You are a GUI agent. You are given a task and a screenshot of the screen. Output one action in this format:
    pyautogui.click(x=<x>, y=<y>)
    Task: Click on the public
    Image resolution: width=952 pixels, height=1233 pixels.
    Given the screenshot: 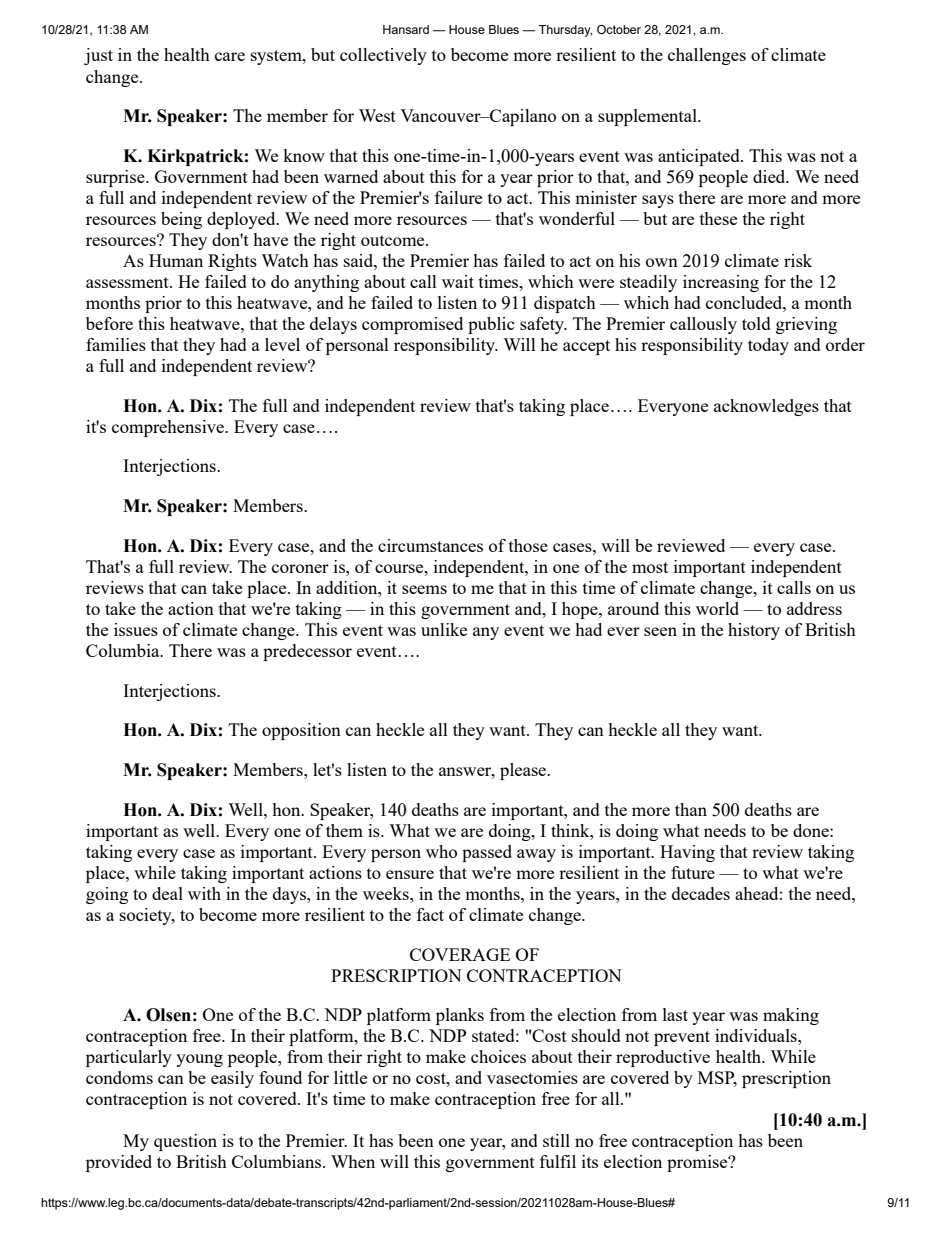 What is the action you would take?
    pyautogui.click(x=491, y=325)
